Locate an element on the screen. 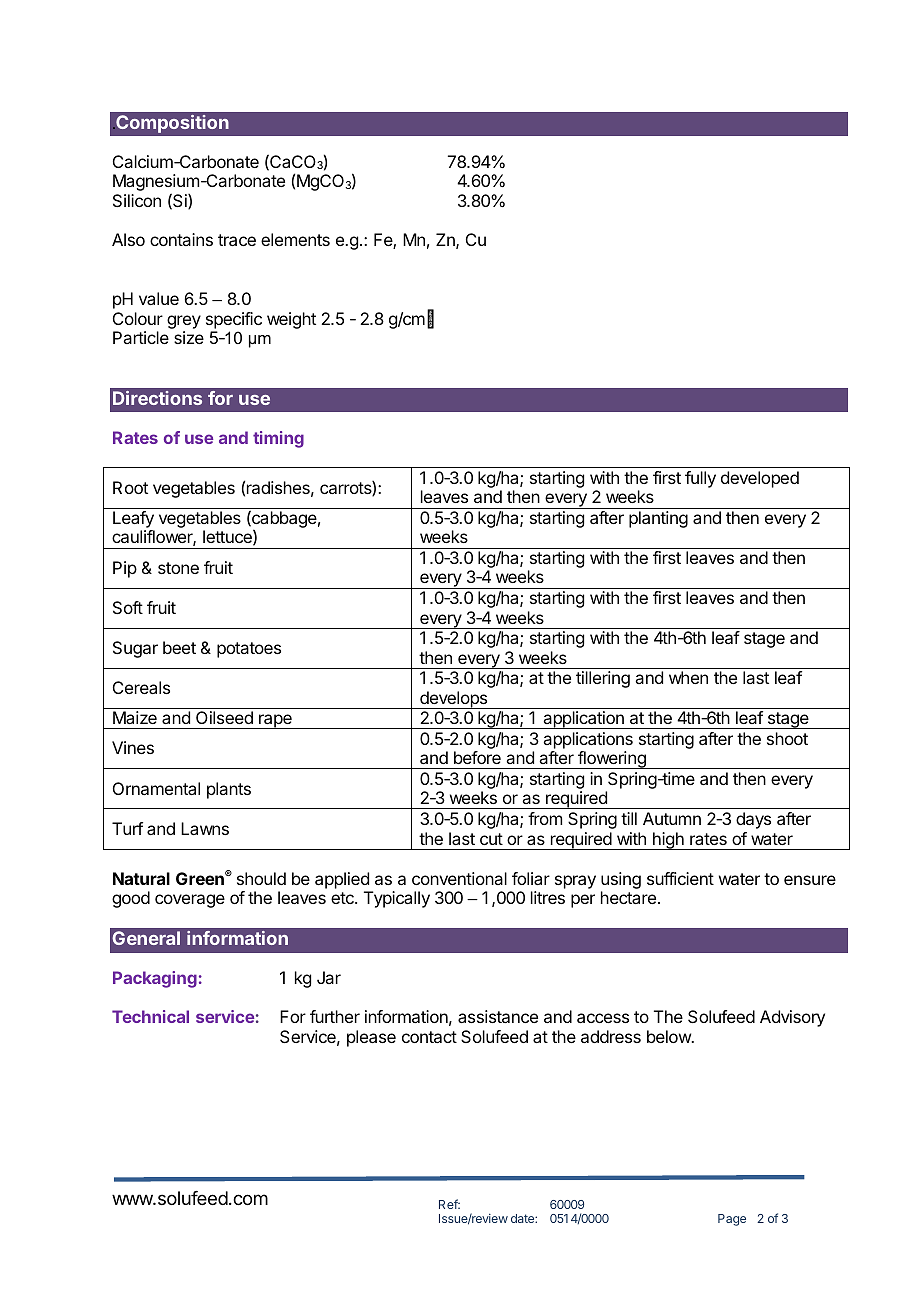  contact is located at coordinates (429, 1037).
